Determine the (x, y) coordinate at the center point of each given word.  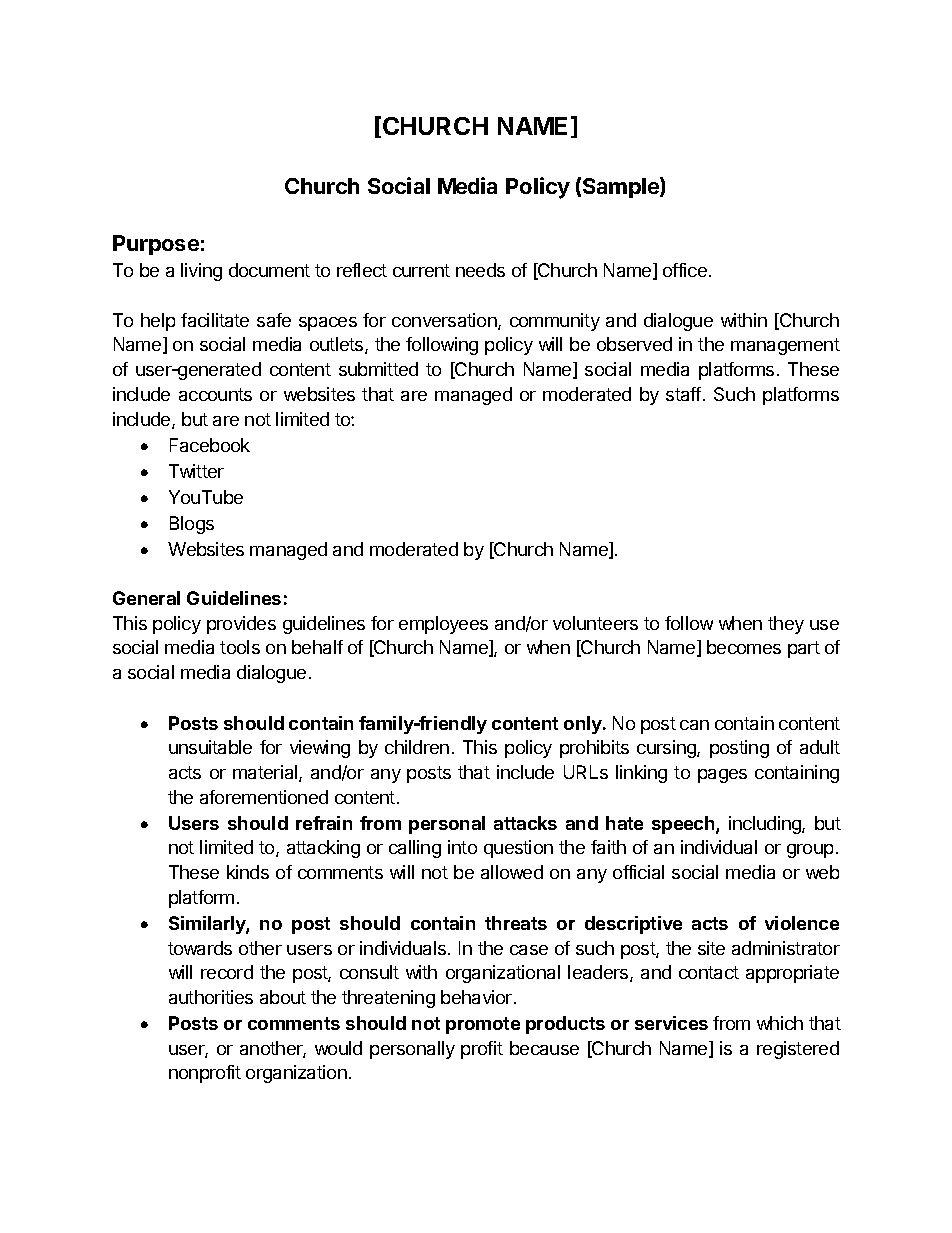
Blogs (192, 525)
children (417, 747)
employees (443, 625)
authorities (211, 997)
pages (722, 776)
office (685, 270)
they (786, 625)
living (201, 272)
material (266, 773)
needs (480, 270)
